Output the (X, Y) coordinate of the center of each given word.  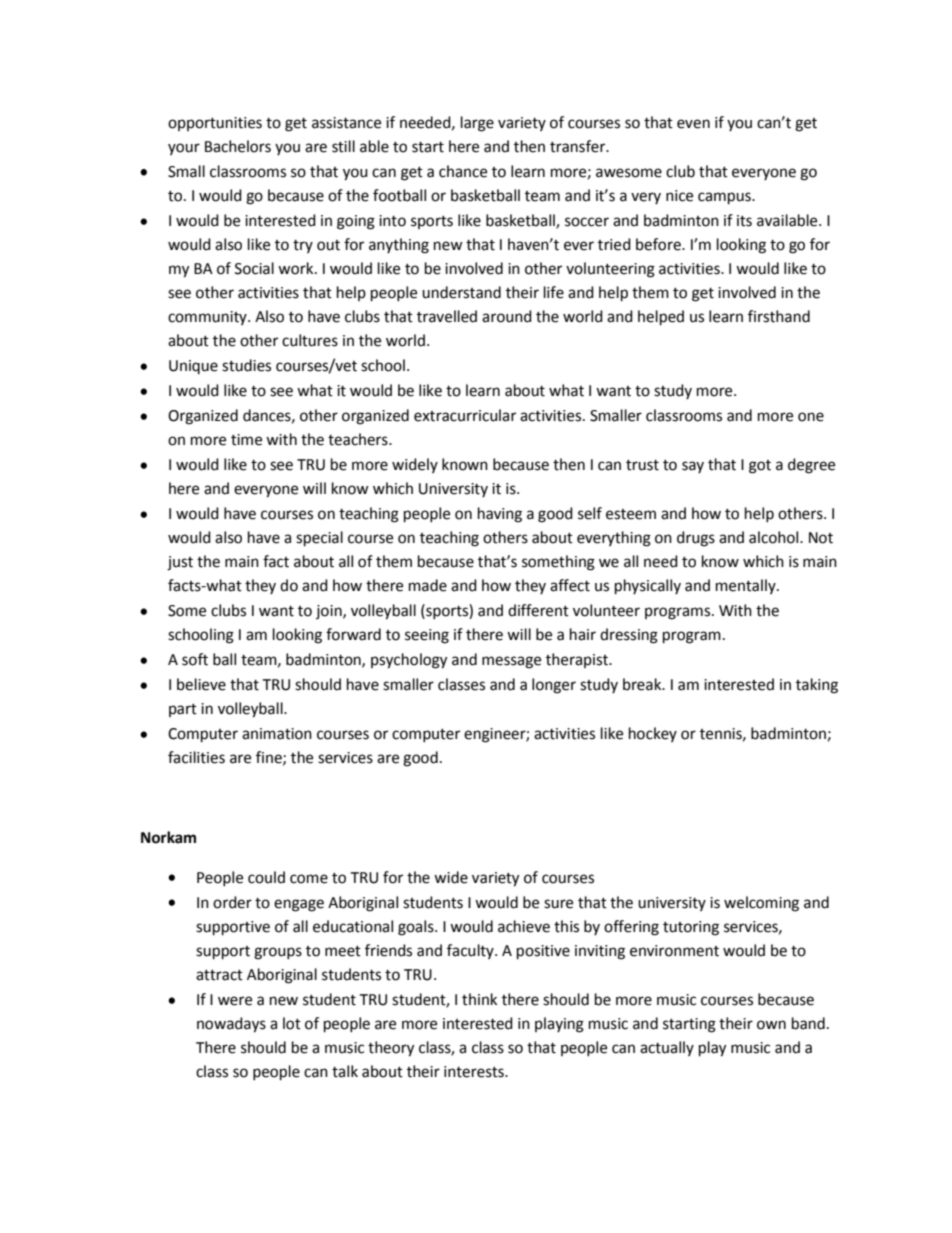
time (246, 440)
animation (277, 734)
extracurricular (465, 415)
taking (817, 686)
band (808, 1023)
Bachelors (238, 146)
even (693, 124)
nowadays (231, 1025)
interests (475, 1072)
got (760, 467)
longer (554, 686)
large (477, 124)
